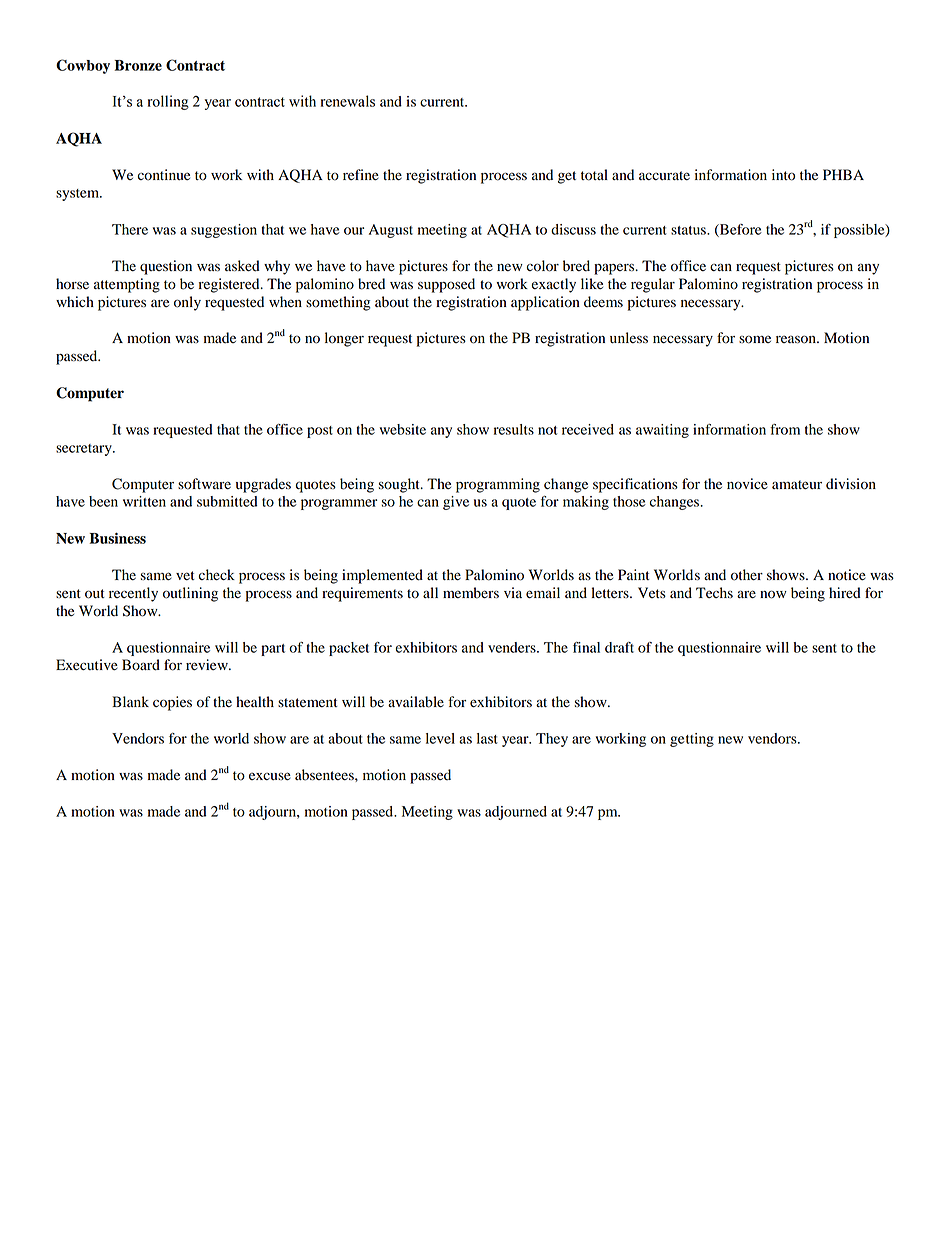 This screenshot has height=1233, width=952. I want to click on rolling, so click(168, 102).
